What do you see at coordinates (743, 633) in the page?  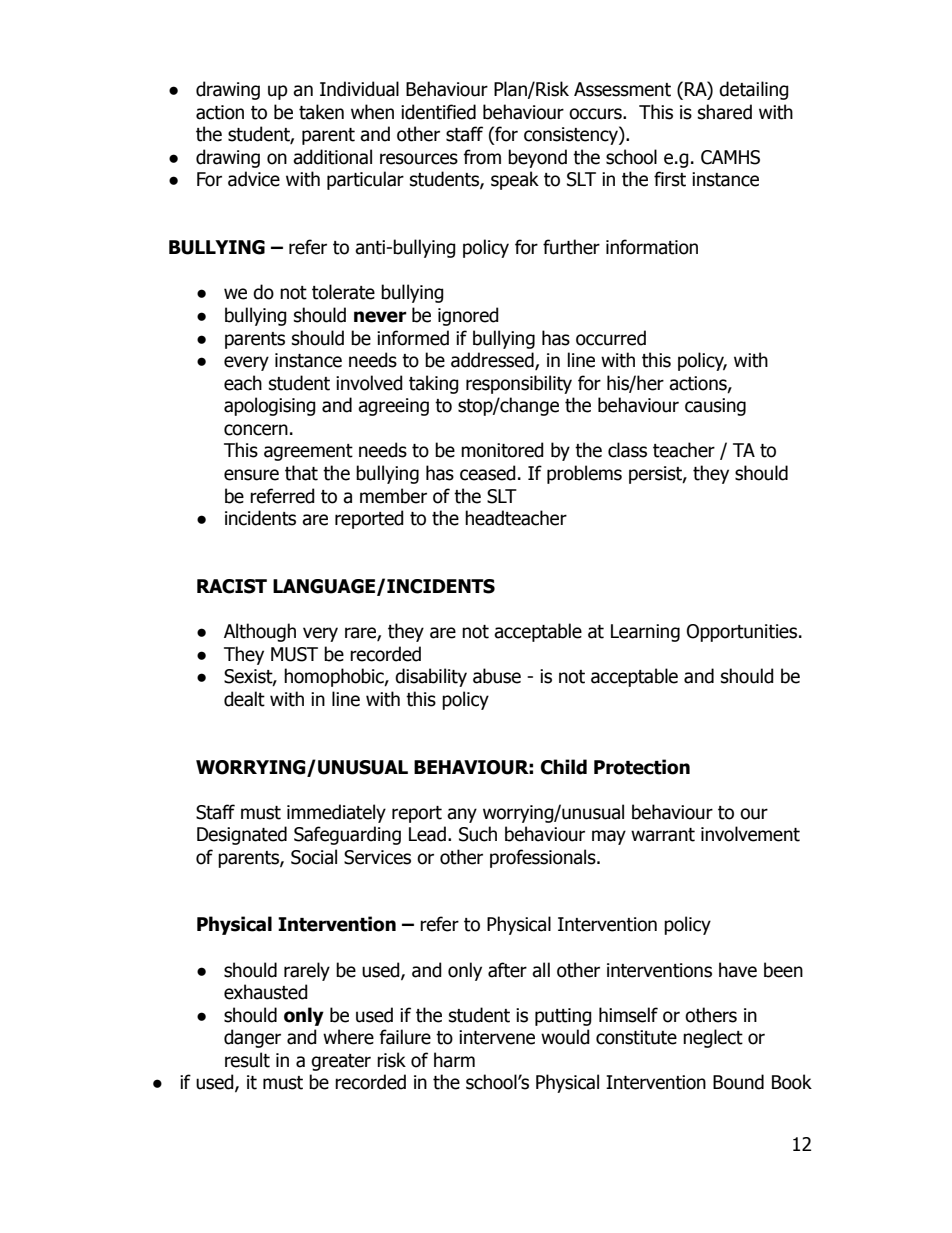 I see `Opportunities` at bounding box center [743, 633].
